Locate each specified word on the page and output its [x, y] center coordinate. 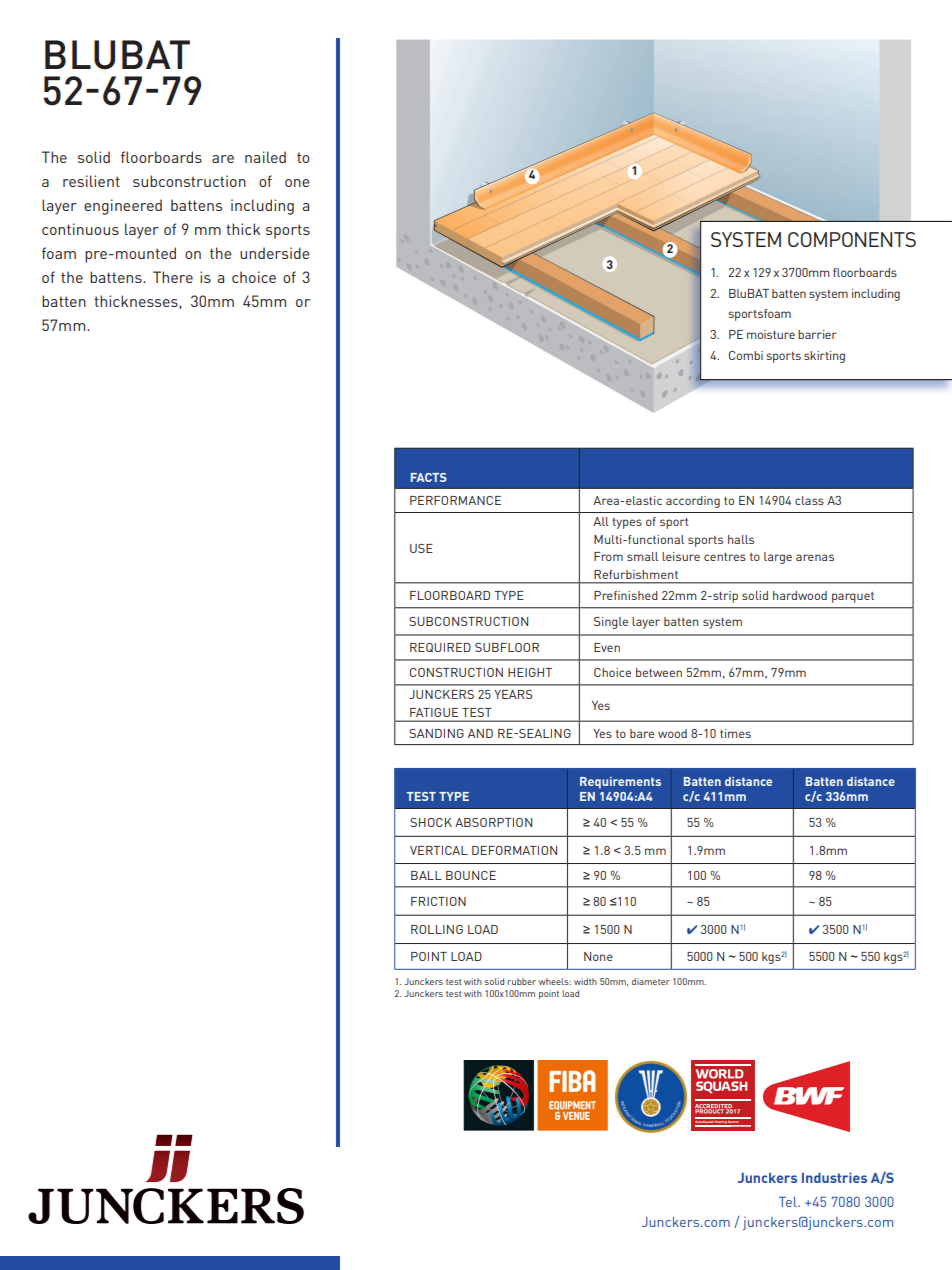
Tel [789, 1202]
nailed [265, 157]
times [735, 733]
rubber [521, 981]
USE [421, 548]
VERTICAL [439, 850]
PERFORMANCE [455, 500]
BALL [426, 875]
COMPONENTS [852, 239]
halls [741, 539]
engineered [123, 207]
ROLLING [437, 929]
